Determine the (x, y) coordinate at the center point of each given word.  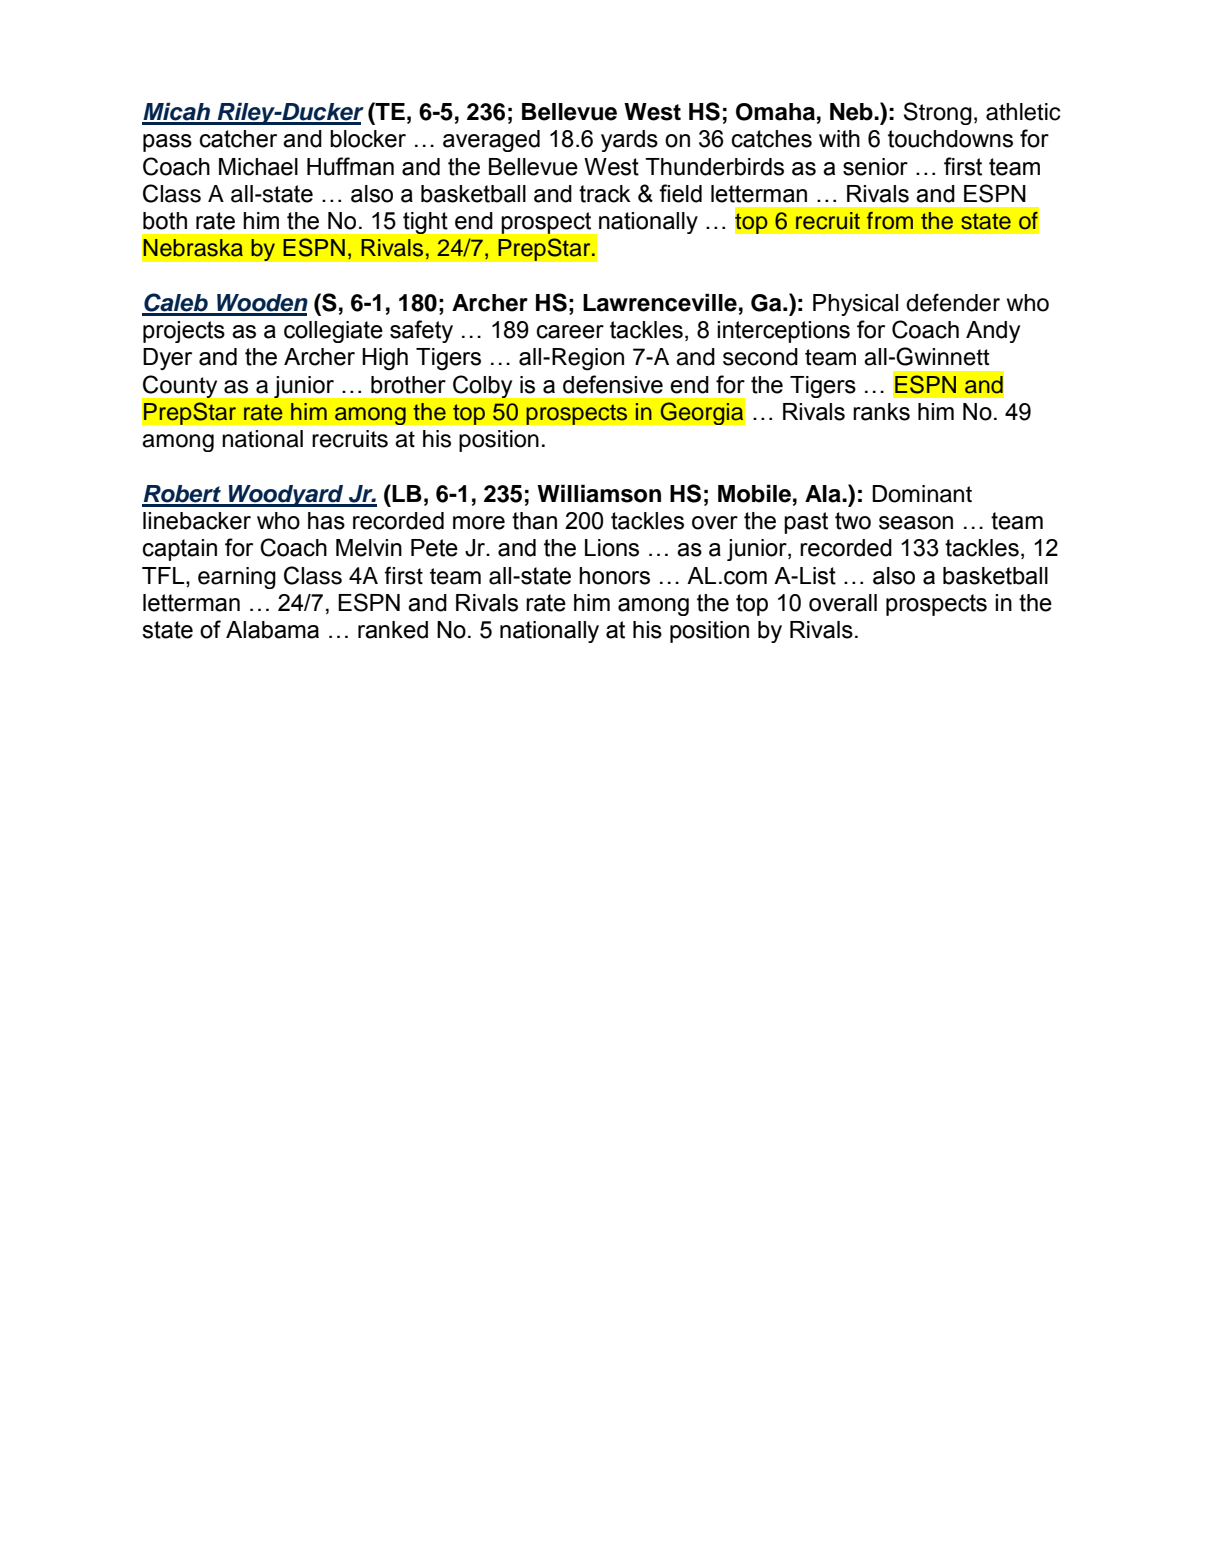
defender (953, 302)
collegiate (333, 332)
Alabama (272, 630)
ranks (881, 412)
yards (629, 141)
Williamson (599, 493)
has (326, 521)
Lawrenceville (660, 302)
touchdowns (950, 139)
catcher (238, 139)
